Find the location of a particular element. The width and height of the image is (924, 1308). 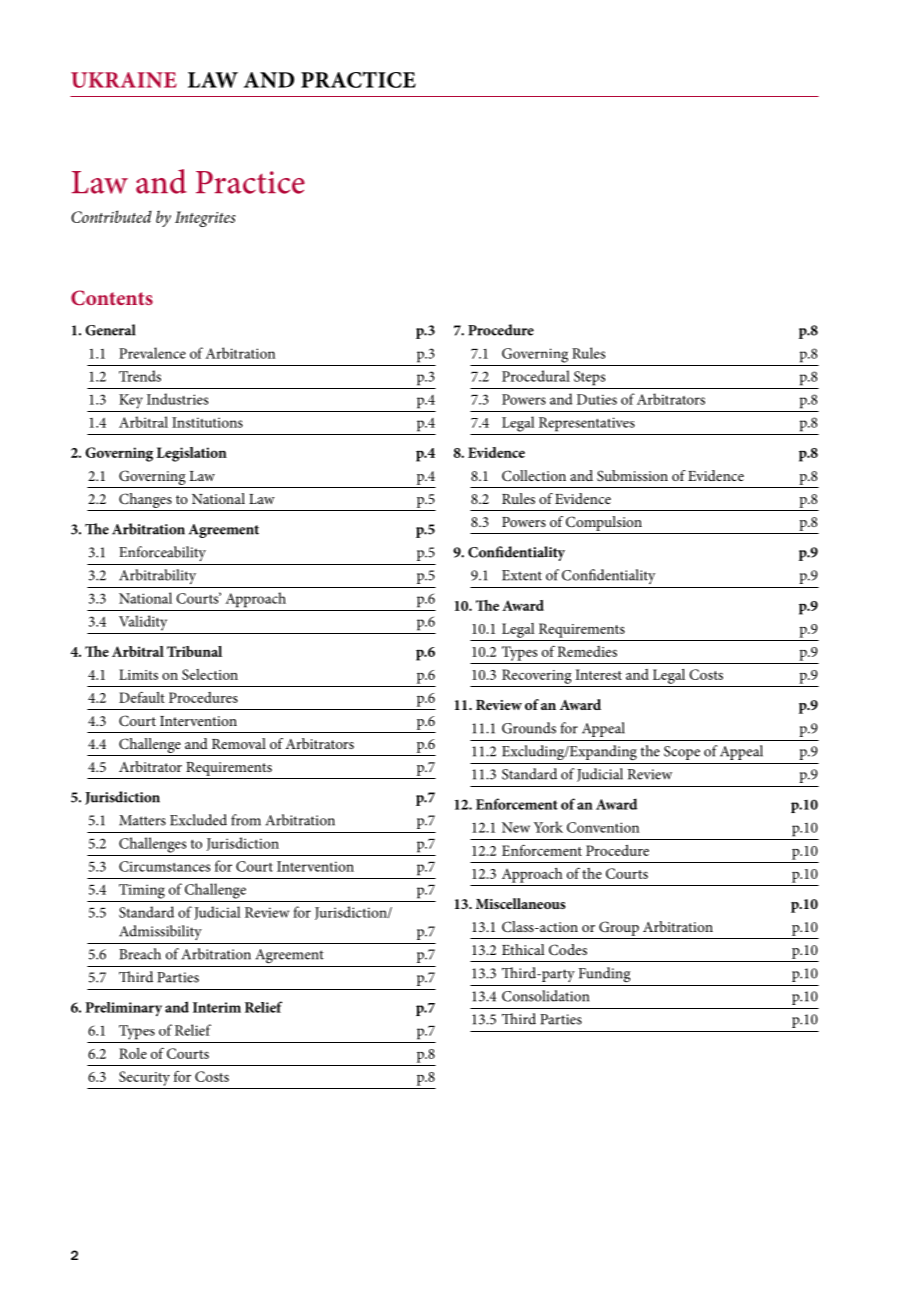

Grounds is located at coordinates (529, 728).
